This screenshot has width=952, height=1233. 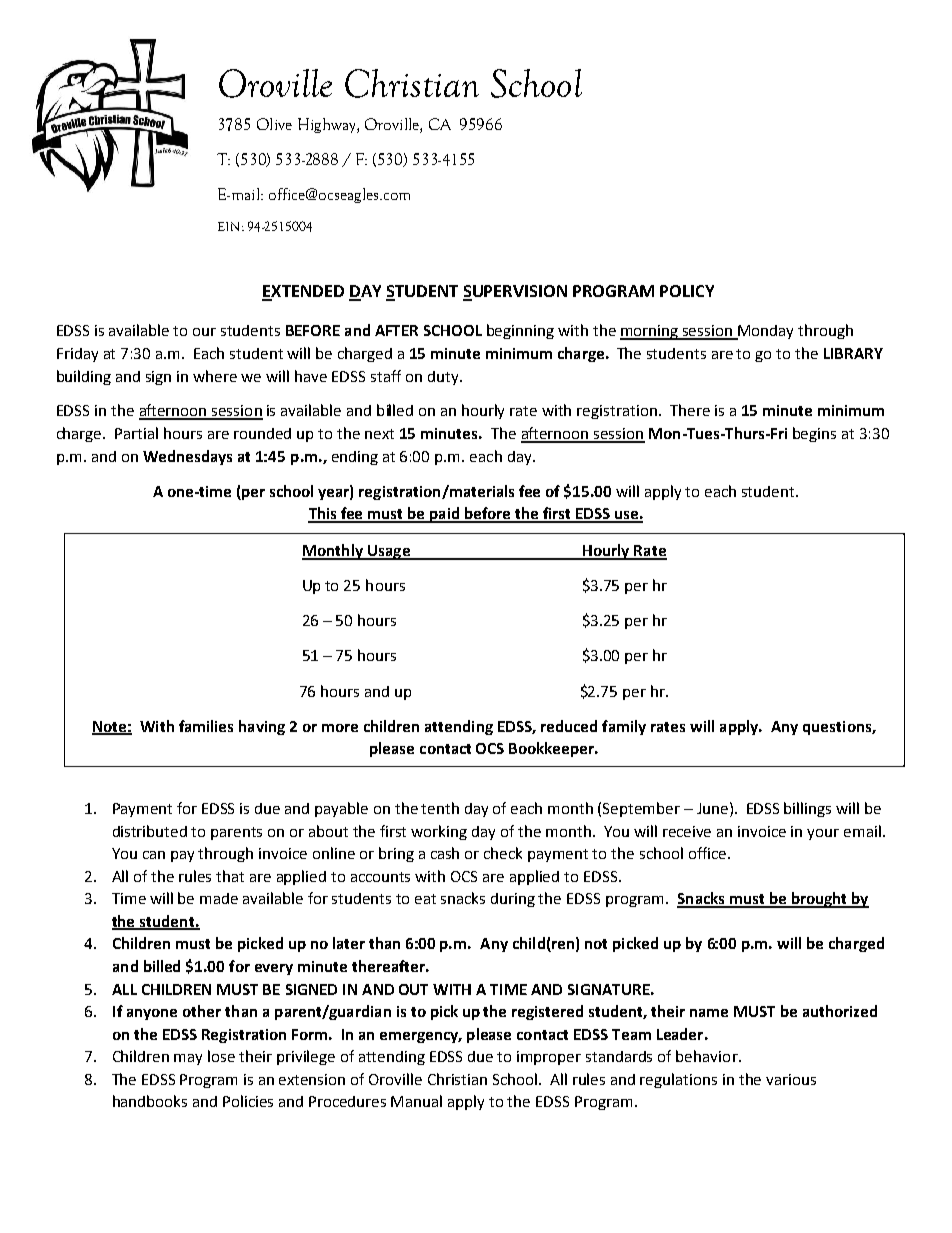 What do you see at coordinates (624, 727) in the screenshot?
I see `family` at bounding box center [624, 727].
